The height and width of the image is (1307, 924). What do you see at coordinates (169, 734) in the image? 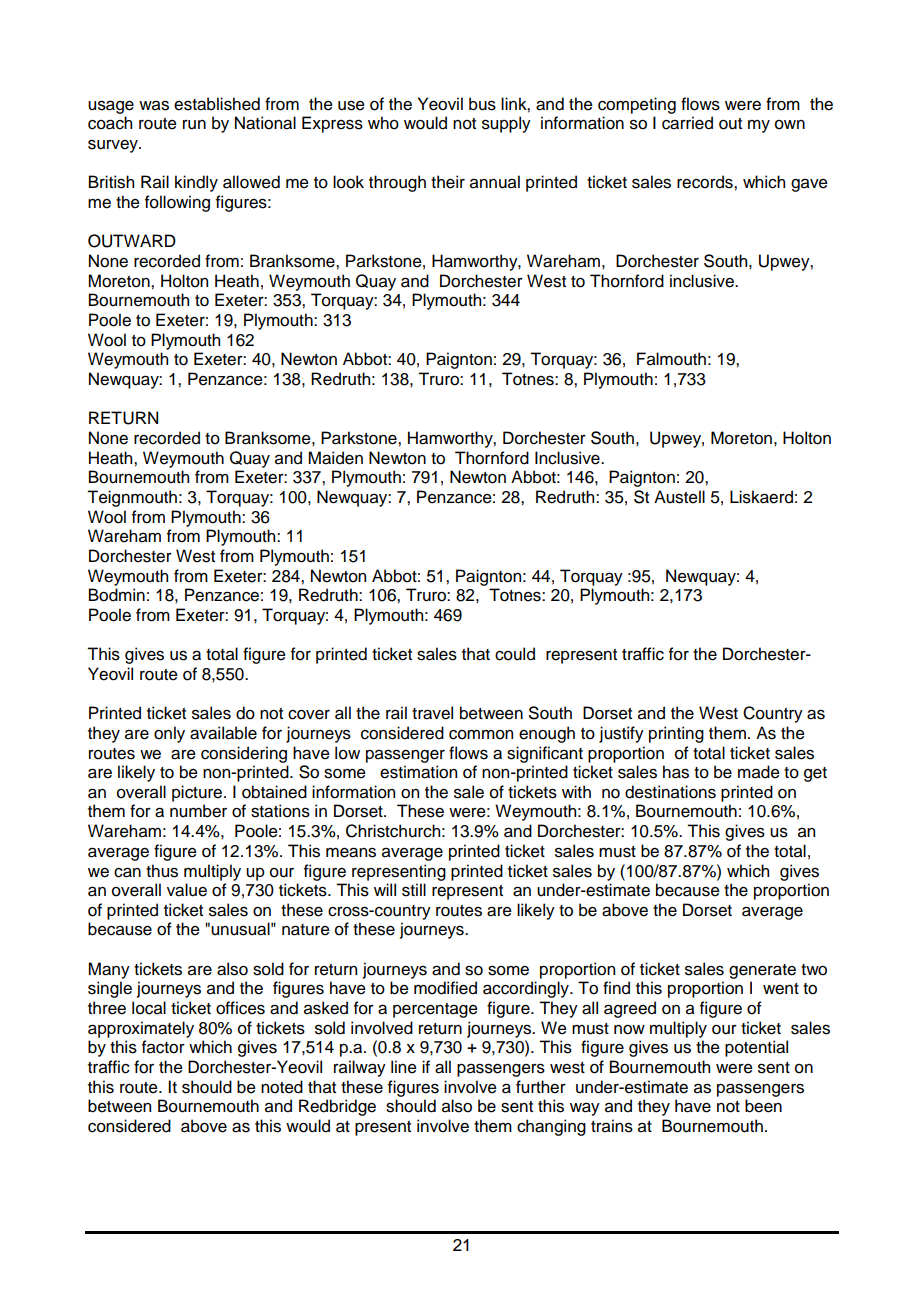
I see `only` at bounding box center [169, 734].
